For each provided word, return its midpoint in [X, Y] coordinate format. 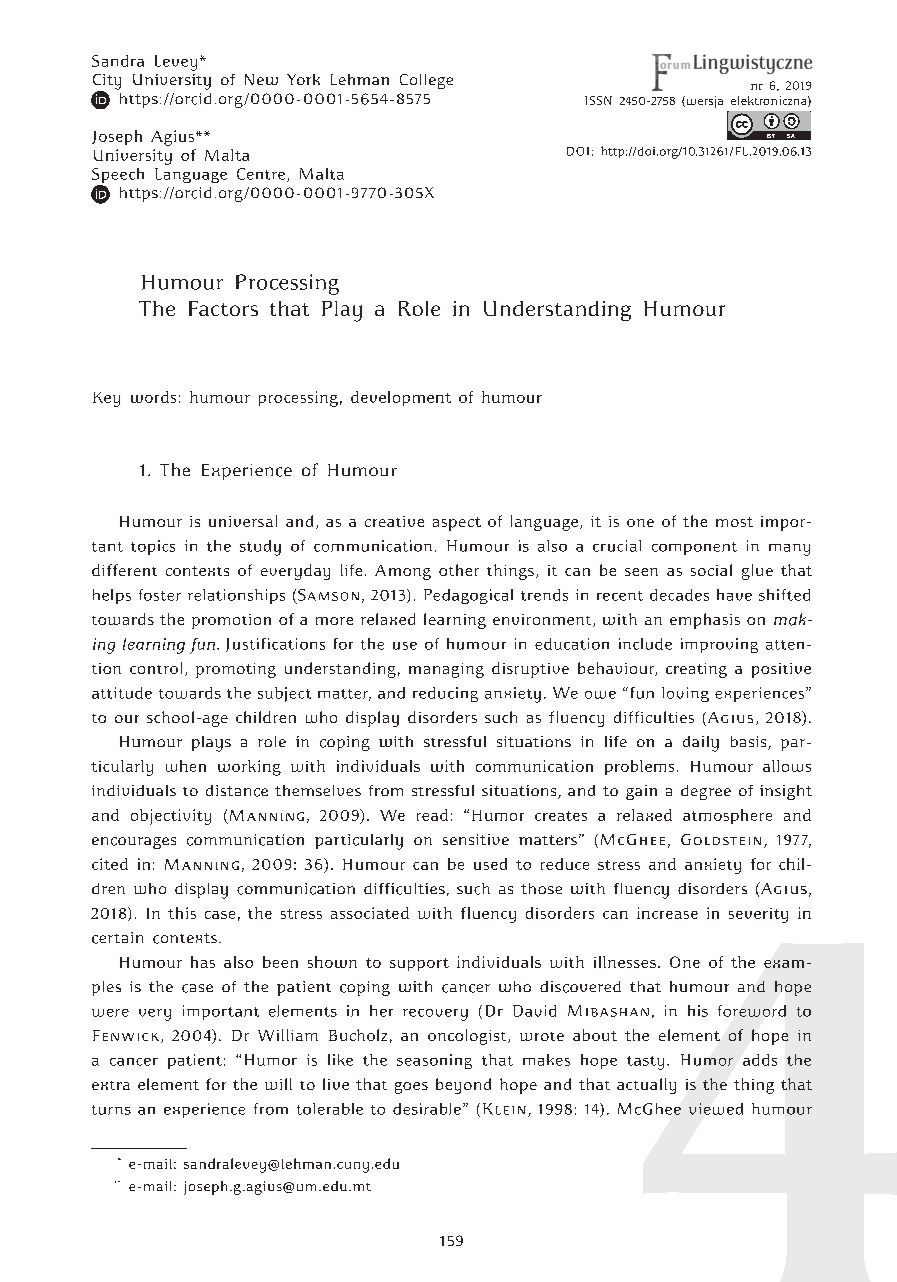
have [734, 595]
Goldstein [721, 839]
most [734, 522]
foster [160, 595]
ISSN [598, 100]
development [401, 398]
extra [111, 1085]
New [261, 79]
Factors [223, 308]
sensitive [476, 839]
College [426, 81]
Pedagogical [468, 596]
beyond [463, 1086]
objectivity [171, 817]
